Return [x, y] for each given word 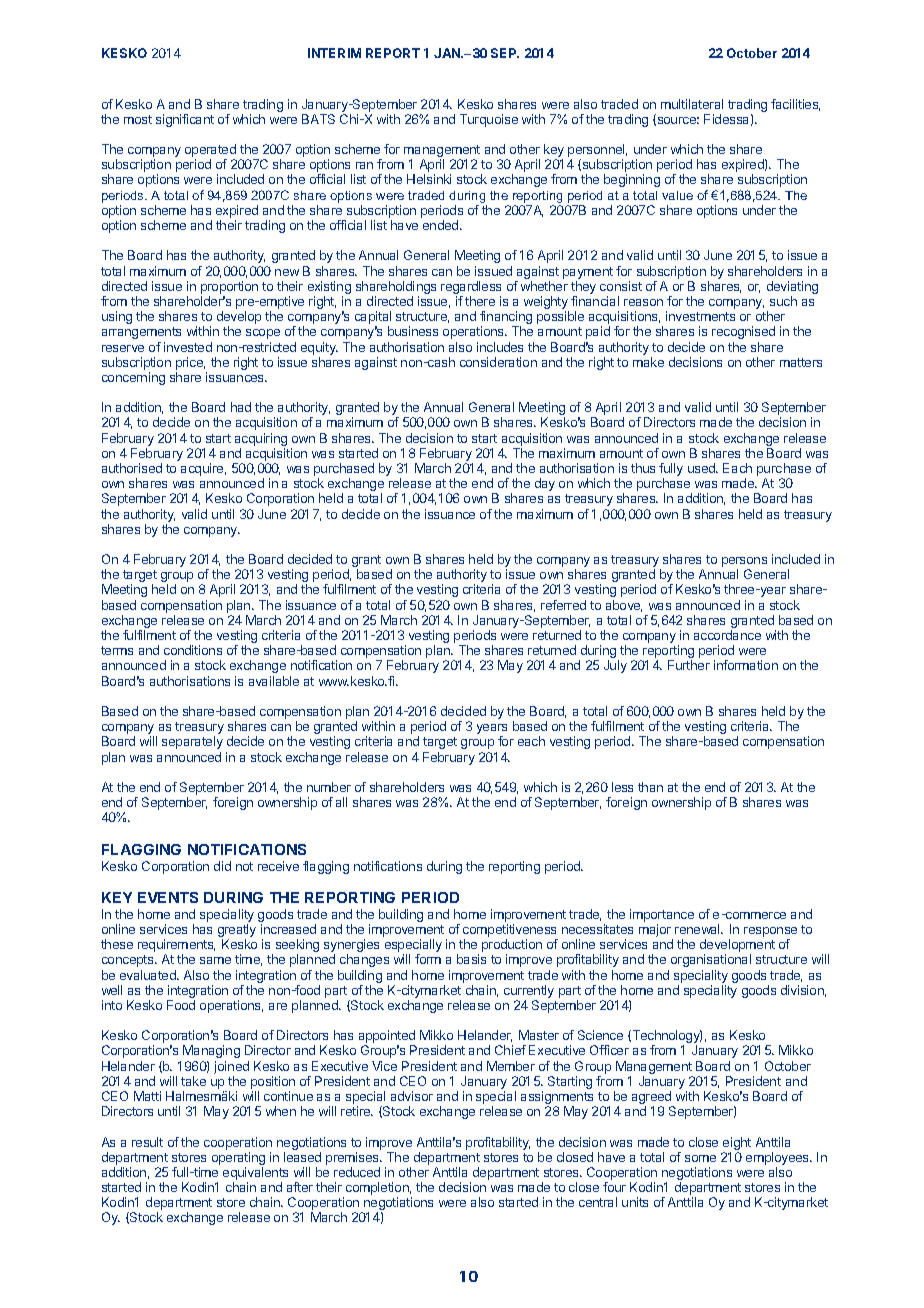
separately [192, 742]
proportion [229, 287]
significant [185, 120]
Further [689, 665]
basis [471, 959]
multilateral [692, 104]
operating [238, 1160]
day [545, 484]
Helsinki [429, 179]
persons [744, 563]
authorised [132, 468]
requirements [176, 947]
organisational [711, 960]
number [329, 787]
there [480, 301]
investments [700, 316]
